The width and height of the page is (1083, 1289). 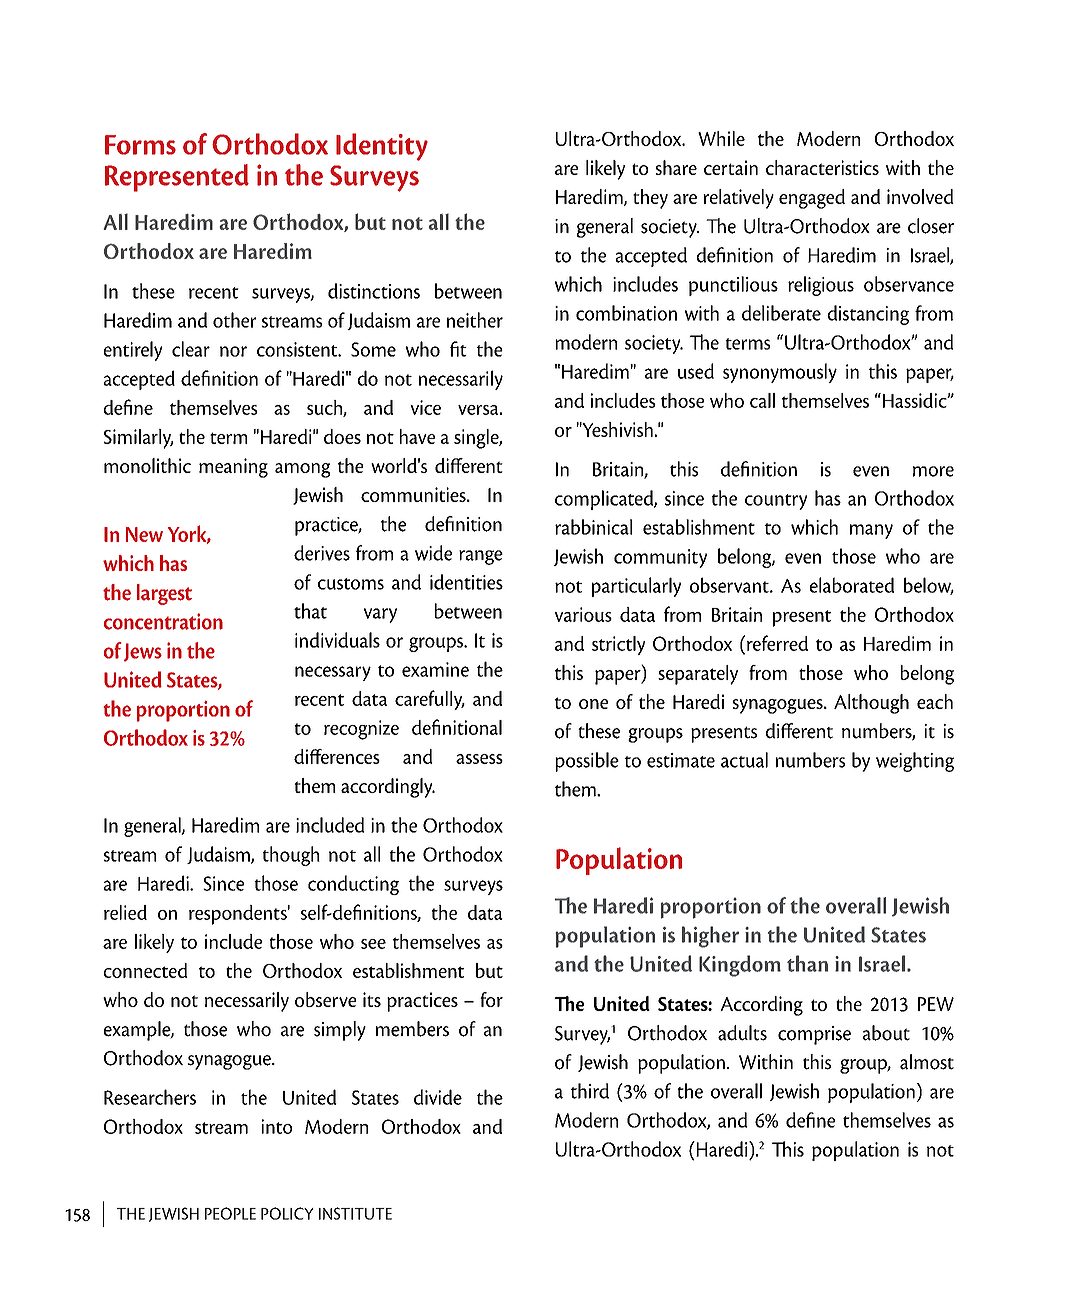 I want to click on almost, so click(x=927, y=1062).
